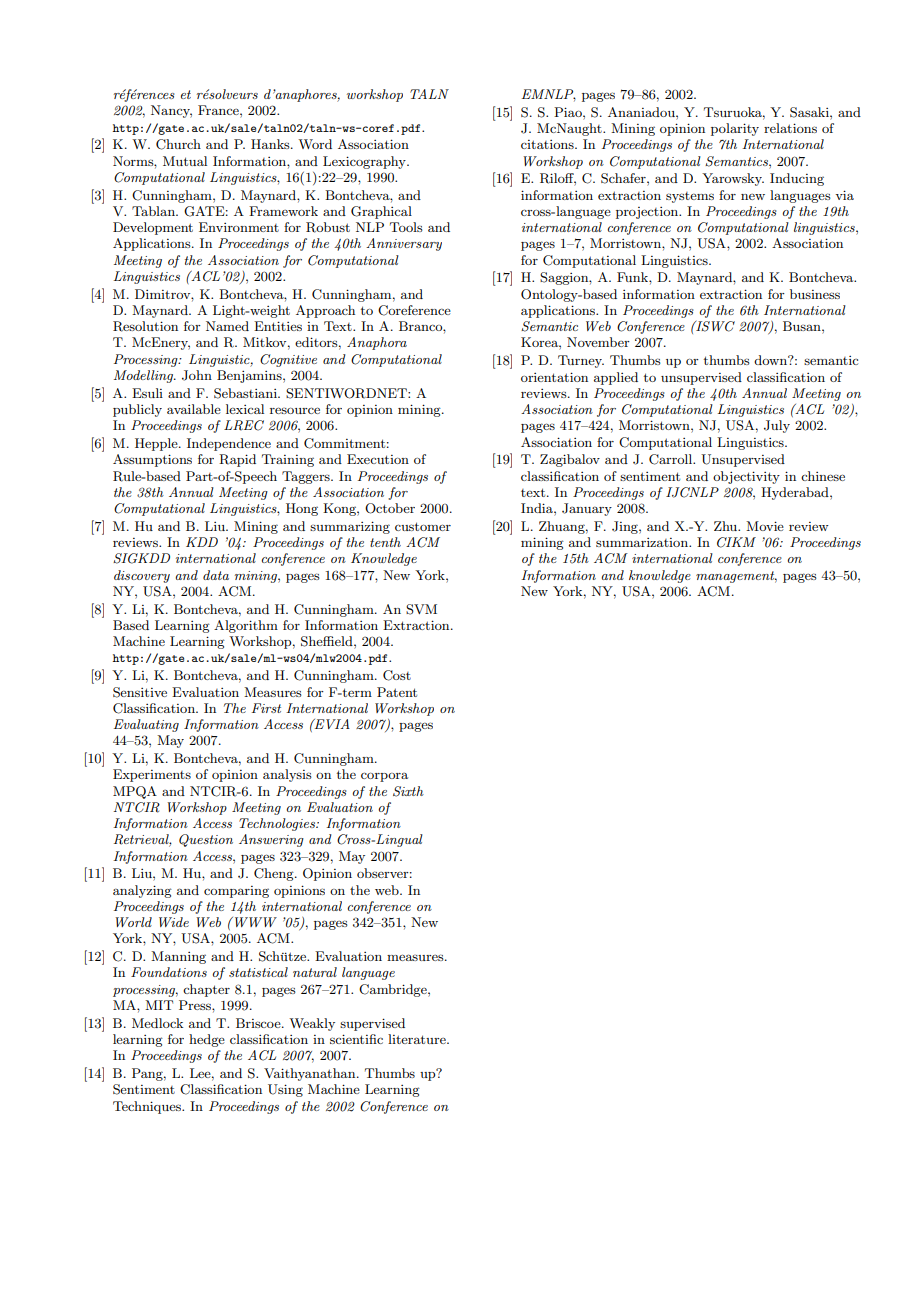  What do you see at coordinates (418, 1039) in the screenshot?
I see `literature` at bounding box center [418, 1039].
